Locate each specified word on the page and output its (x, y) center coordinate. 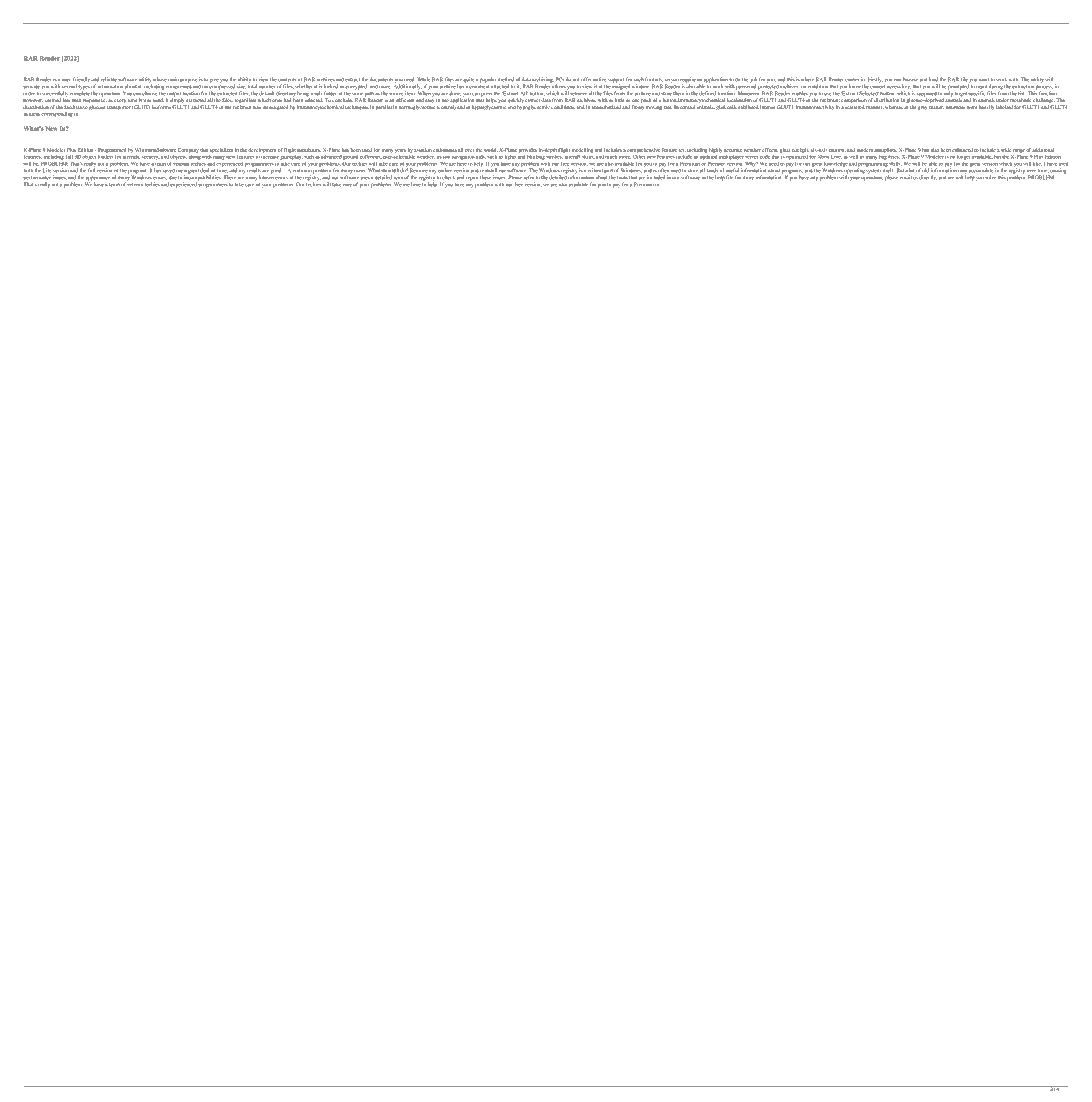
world (491, 150)
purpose (188, 80)
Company (188, 150)
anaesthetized (606, 107)
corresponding (57, 114)
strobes (555, 155)
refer (529, 177)
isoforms (161, 107)
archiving (542, 81)
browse (910, 79)
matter (936, 107)
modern (864, 150)
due (173, 177)
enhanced (962, 150)
